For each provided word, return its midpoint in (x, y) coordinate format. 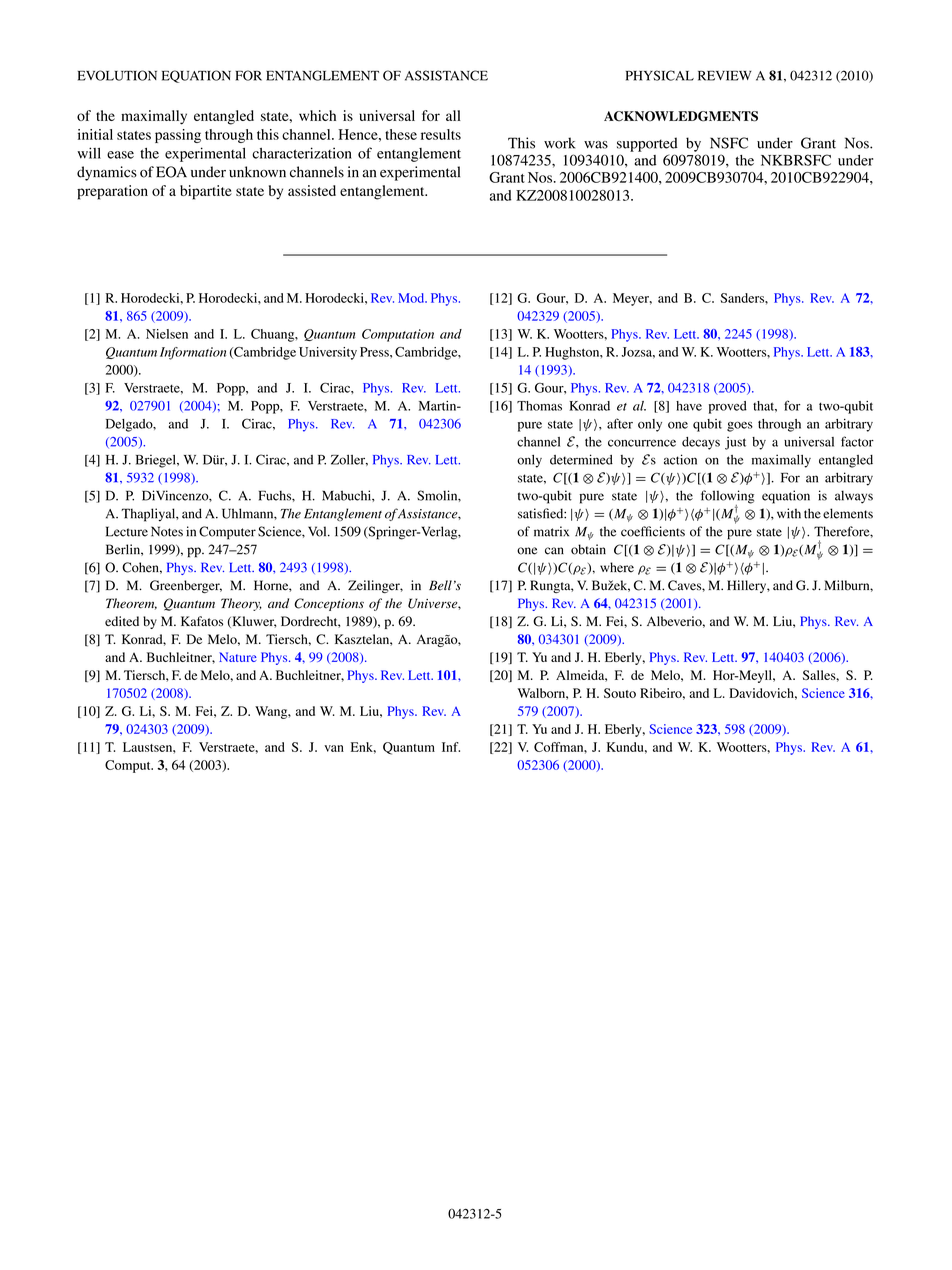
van (334, 748)
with (789, 513)
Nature (238, 657)
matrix (551, 531)
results (441, 134)
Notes (167, 531)
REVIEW (725, 76)
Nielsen (167, 334)
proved (728, 407)
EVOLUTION (117, 75)
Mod (412, 298)
